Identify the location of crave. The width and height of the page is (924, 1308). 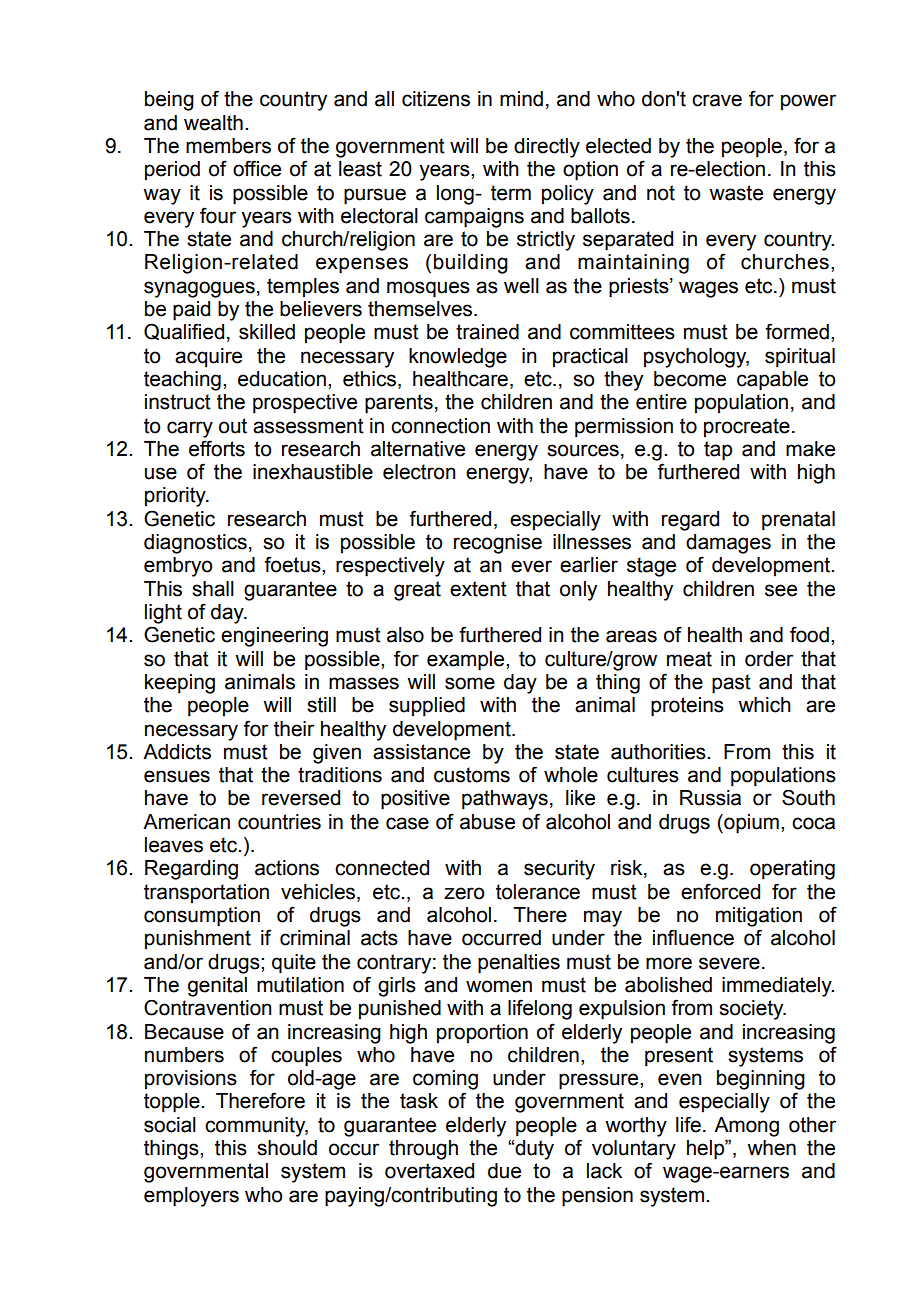
(717, 100).
